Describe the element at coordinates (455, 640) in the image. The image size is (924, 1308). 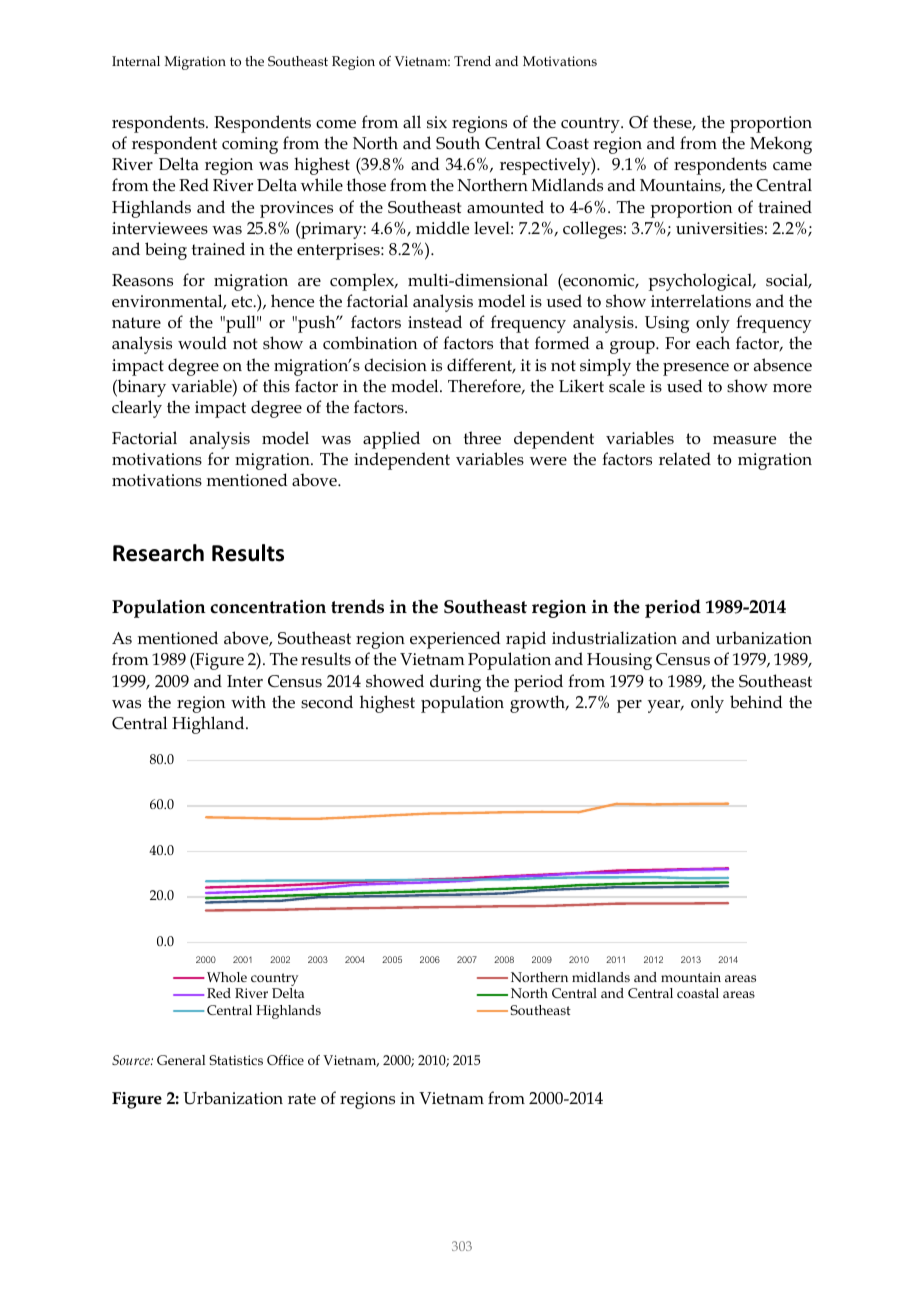
I see `experienced` at that location.
